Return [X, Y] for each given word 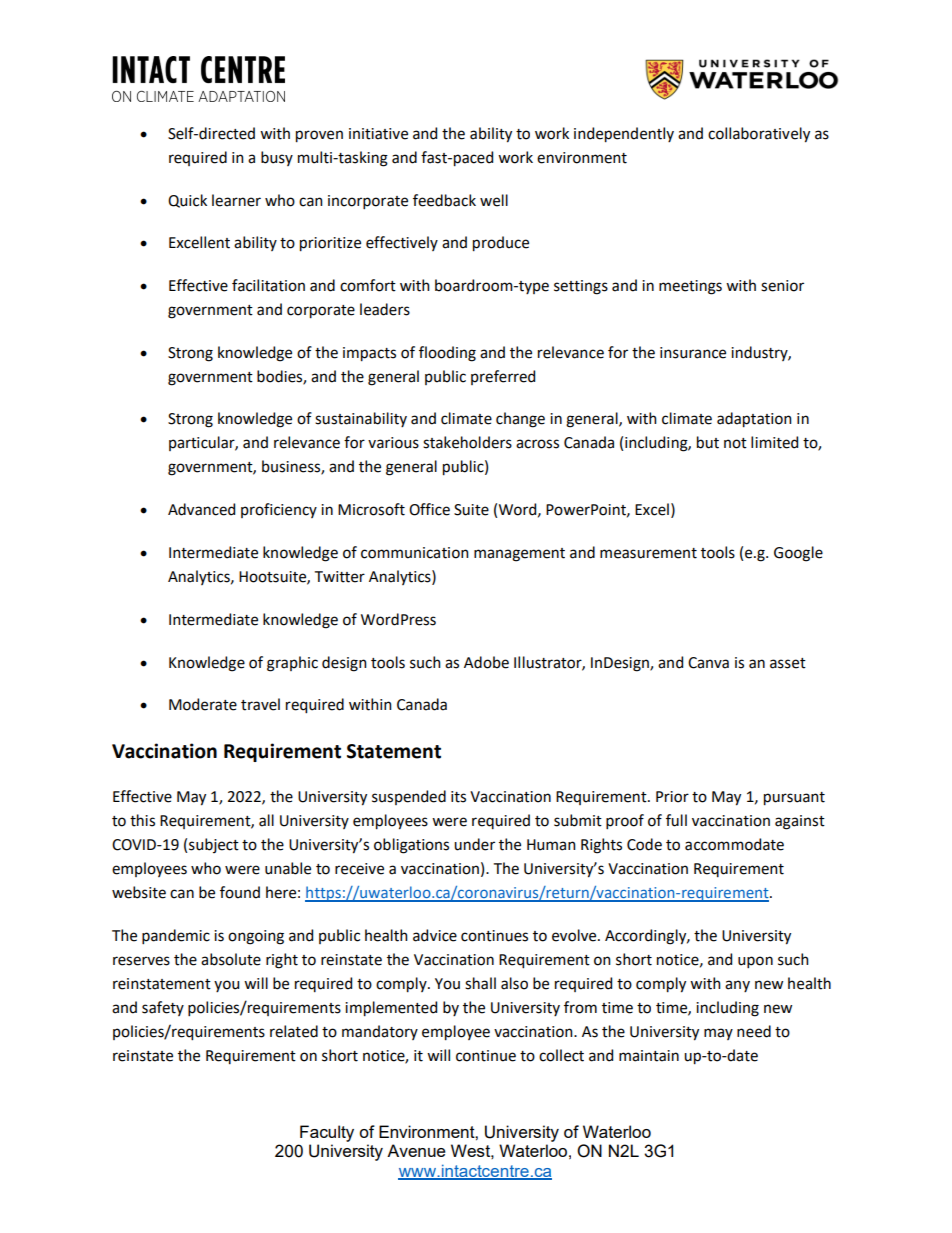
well [494, 200]
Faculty [327, 1133]
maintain [649, 1056]
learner [236, 200]
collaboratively [759, 135]
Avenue [416, 1150]
